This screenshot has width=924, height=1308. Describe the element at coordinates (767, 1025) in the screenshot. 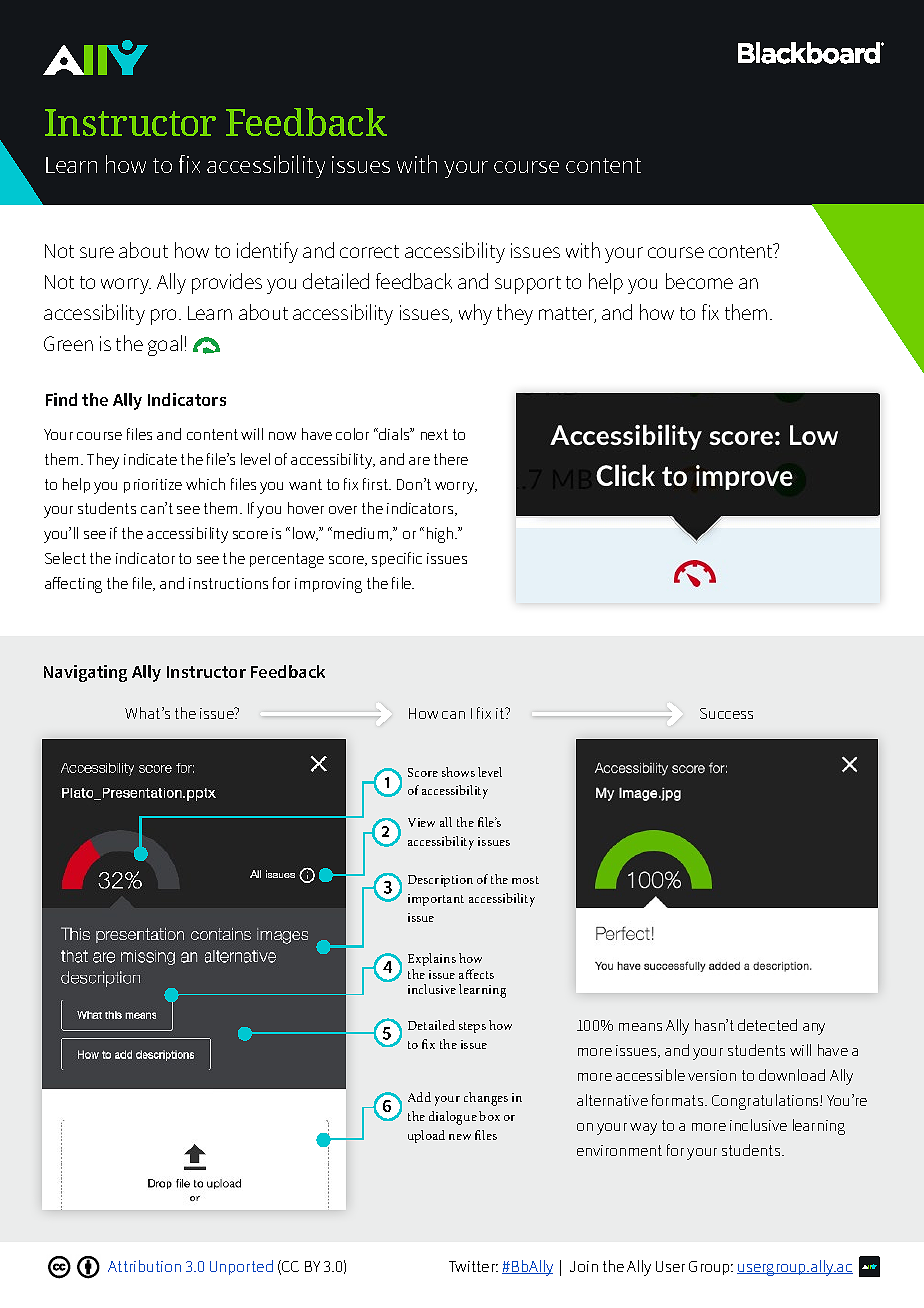

I see `detected` at that location.
